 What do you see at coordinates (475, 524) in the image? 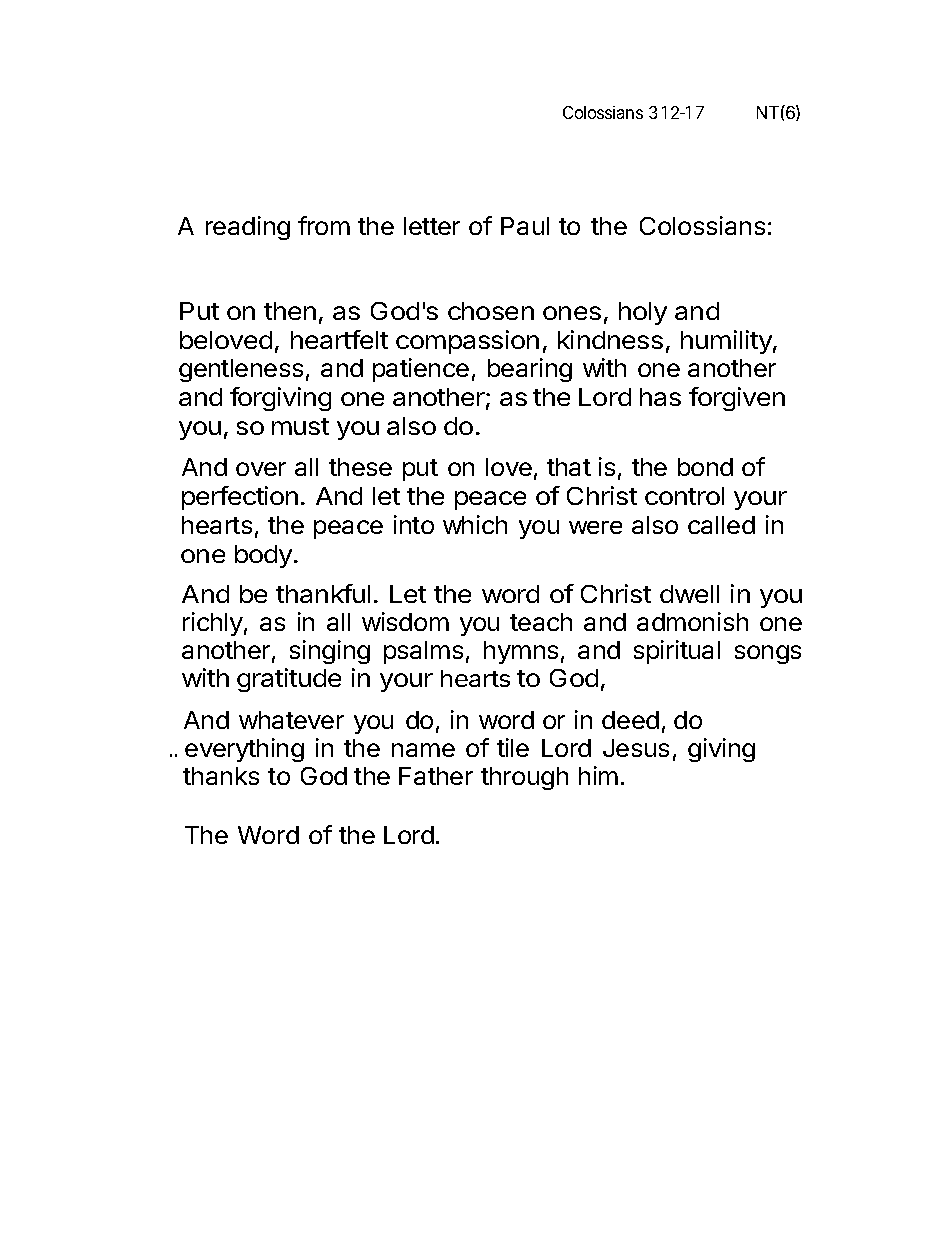
I see `which` at bounding box center [475, 524].
